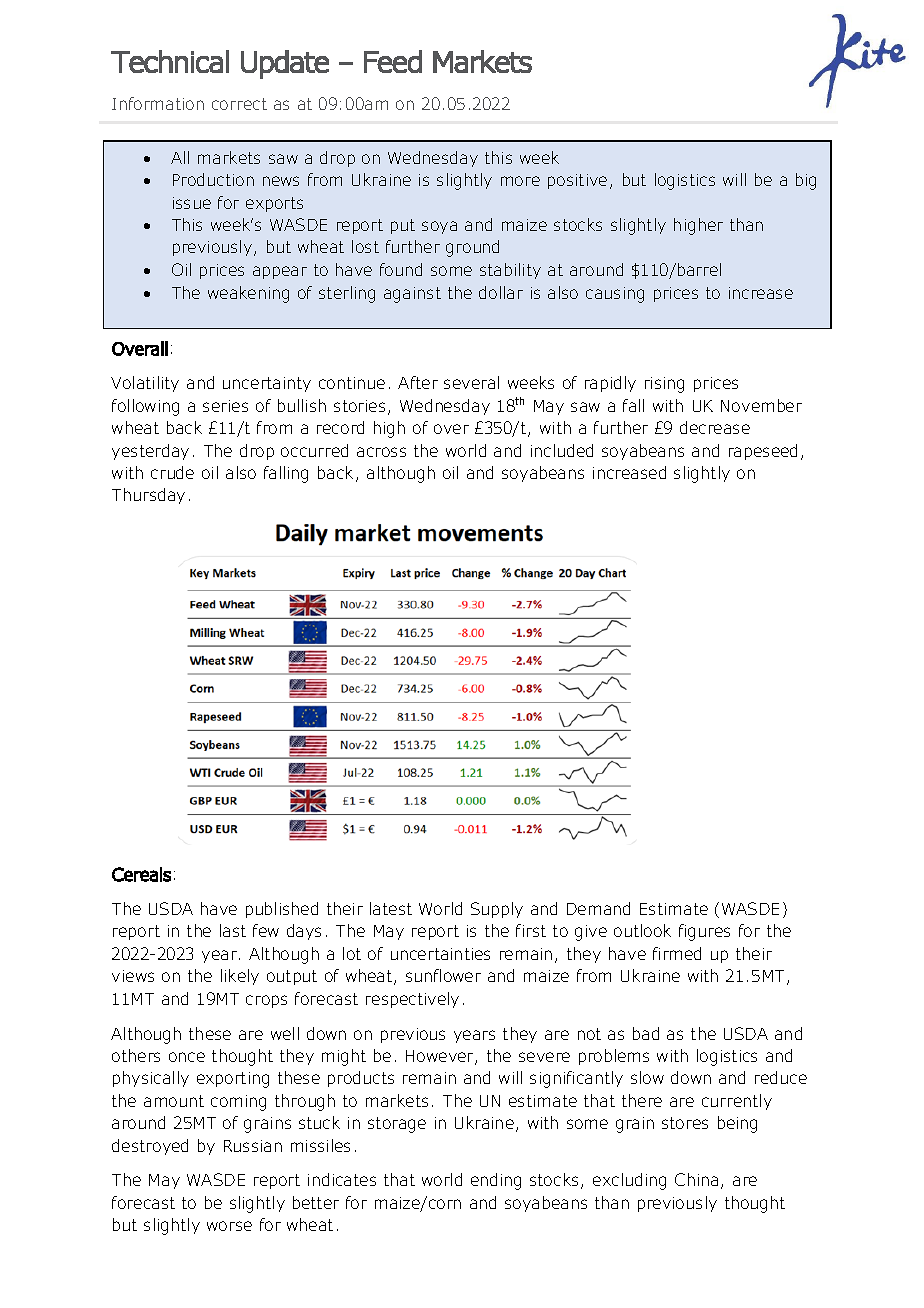 The height and width of the screenshot is (1308, 924). What do you see at coordinates (229, 1226) in the screenshot?
I see `worse` at bounding box center [229, 1226].
